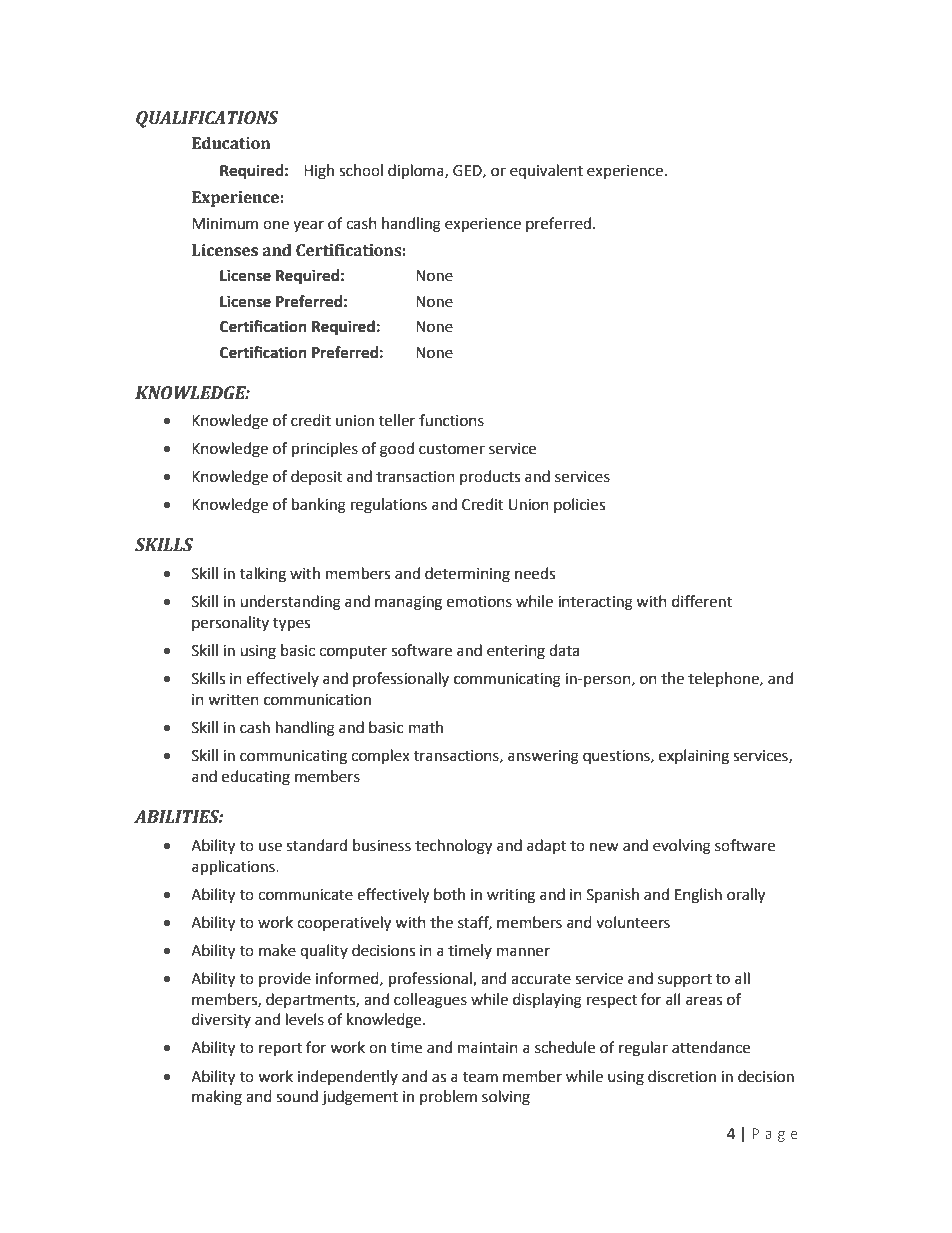 Image resolution: width=952 pixels, height=1233 pixels. I want to click on equivalent, so click(546, 171).
